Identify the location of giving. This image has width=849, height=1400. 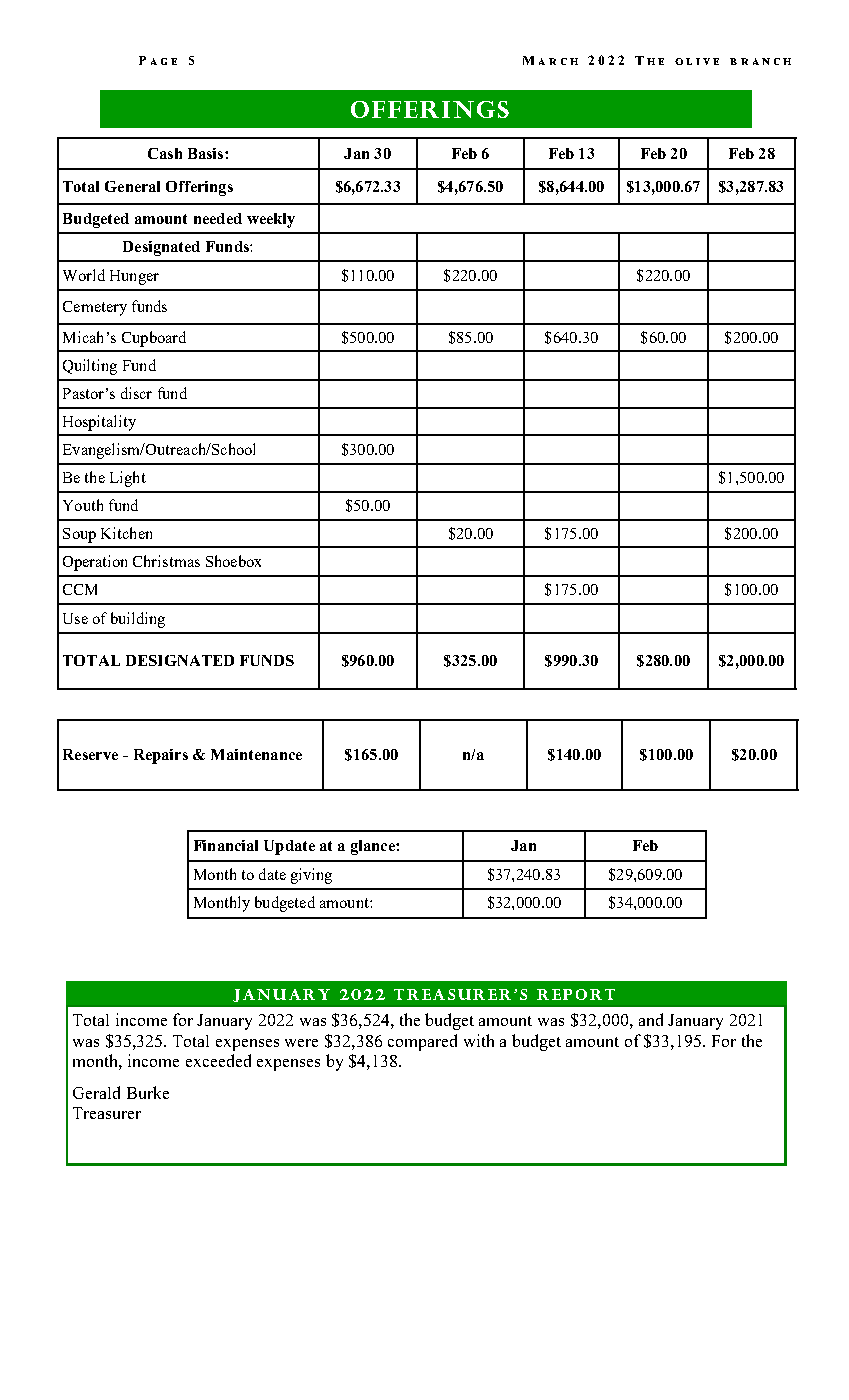
(311, 876).
